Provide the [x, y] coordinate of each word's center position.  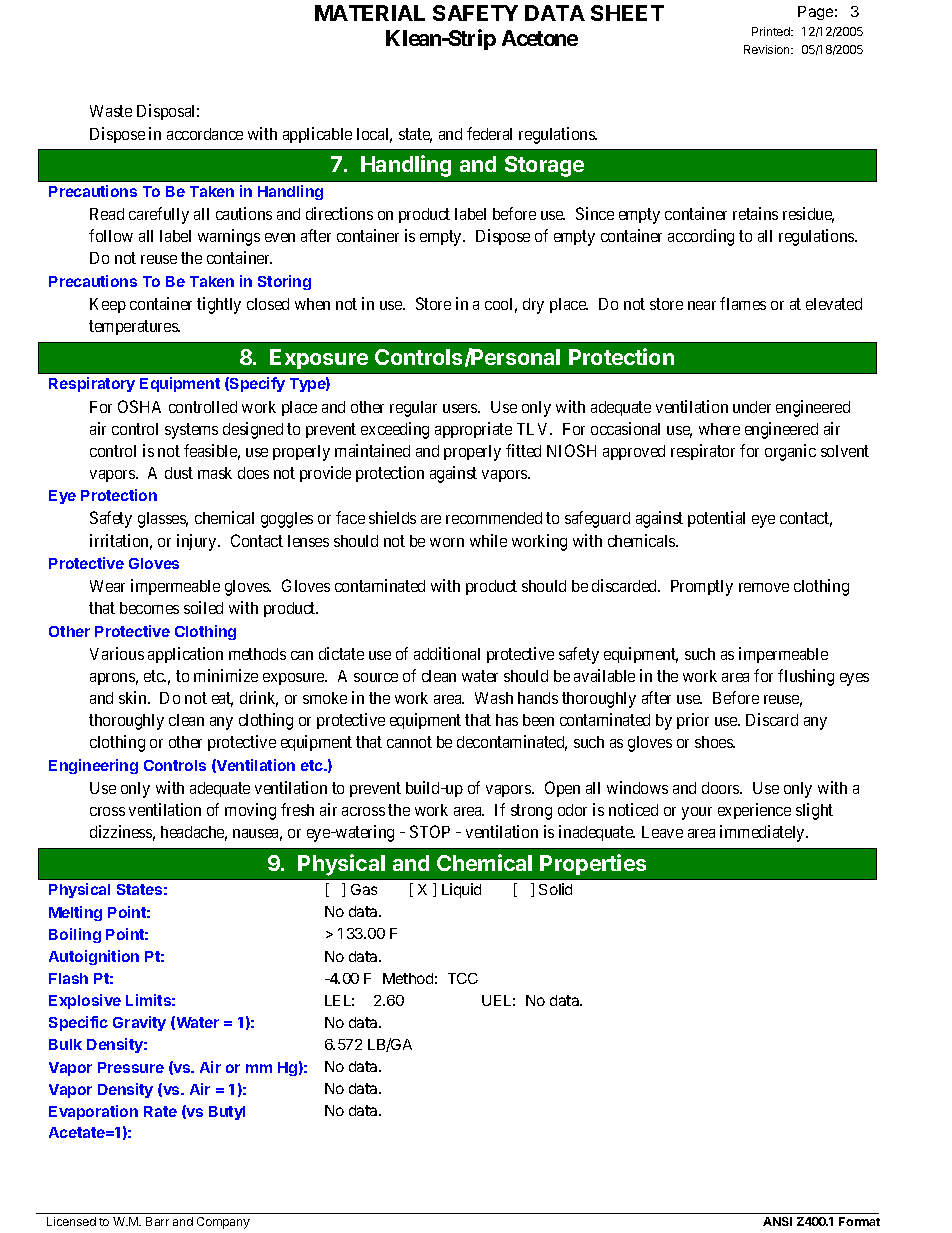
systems [191, 431]
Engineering [93, 766]
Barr [157, 1221]
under [752, 407]
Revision [768, 49]
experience [754, 811]
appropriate [473, 430]
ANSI [777, 1221]
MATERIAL [370, 13]
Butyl [227, 1113]
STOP [430, 831]
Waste [111, 111]
